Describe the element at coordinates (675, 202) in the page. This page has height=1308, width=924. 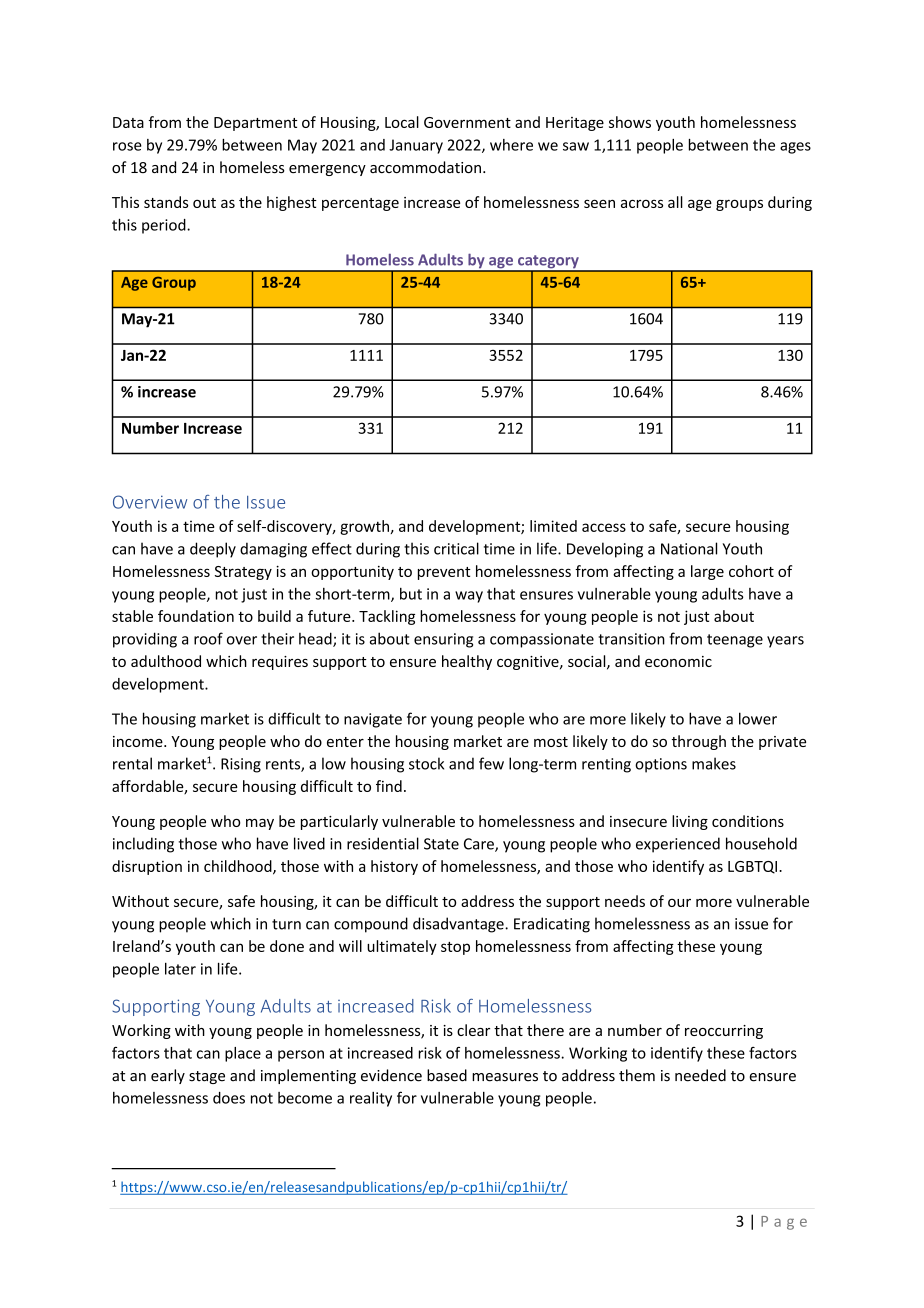
I see `all` at that location.
